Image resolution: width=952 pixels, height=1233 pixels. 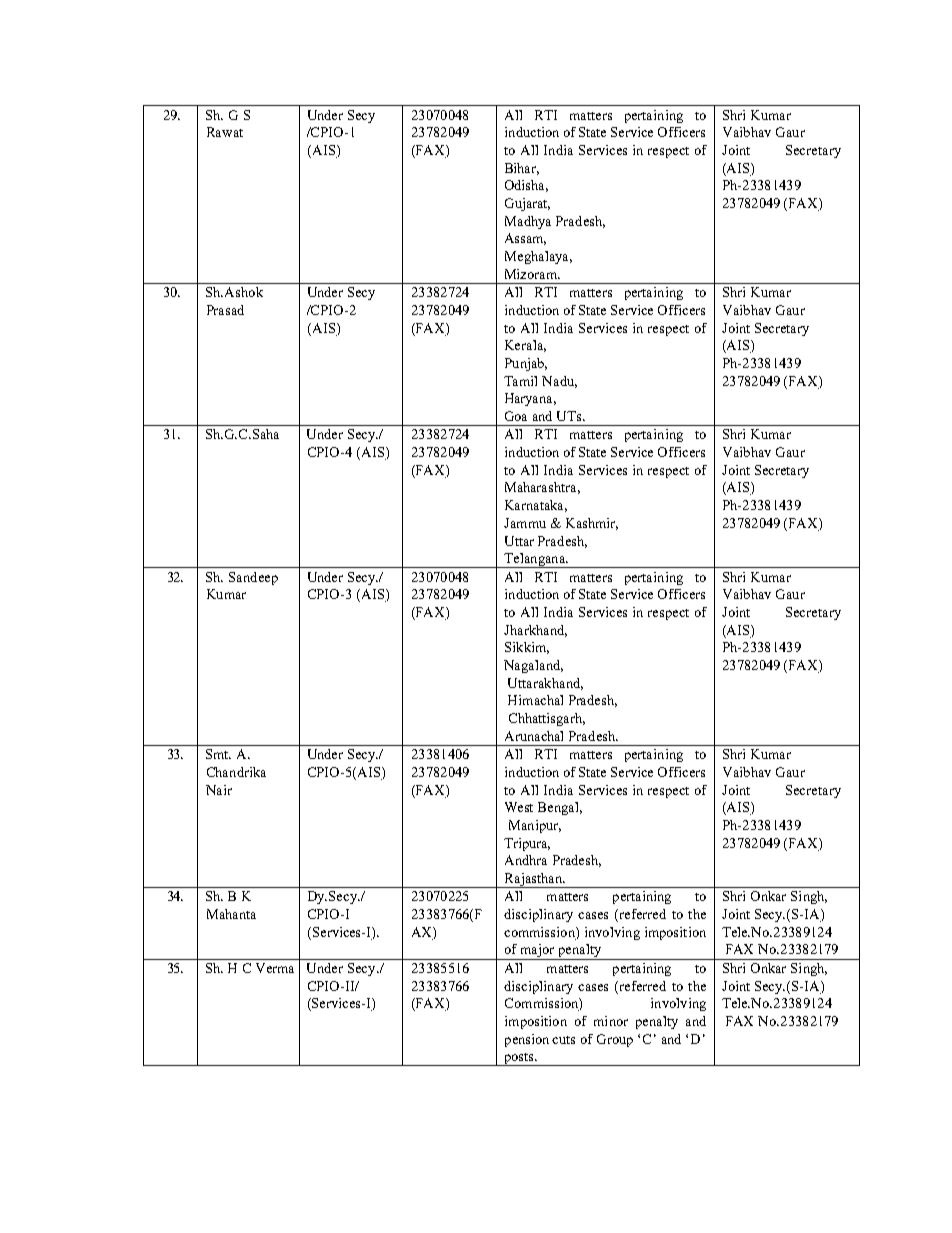 I want to click on Verma, so click(x=275, y=968).
